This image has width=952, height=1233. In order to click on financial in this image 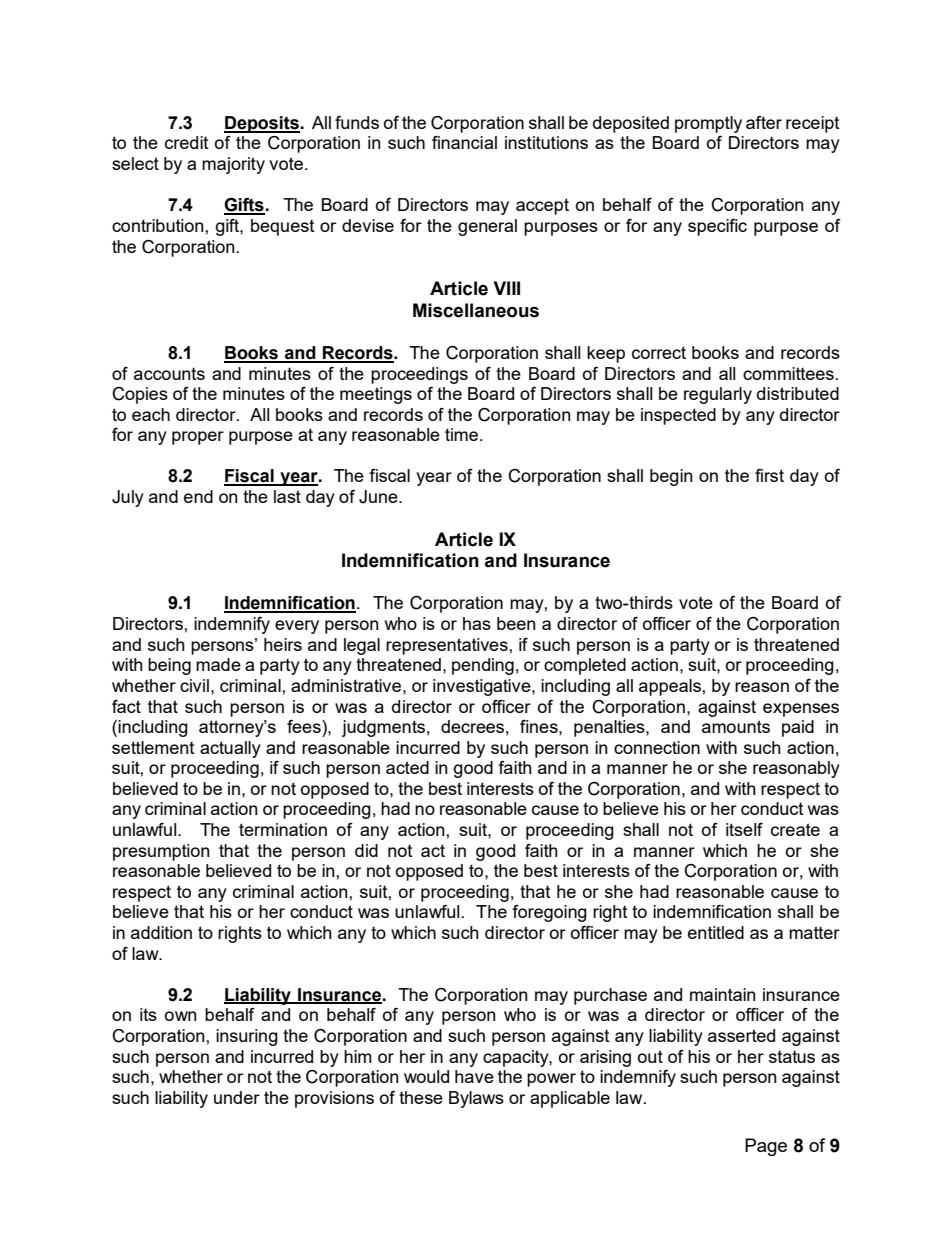, I will do `click(464, 142)`.
